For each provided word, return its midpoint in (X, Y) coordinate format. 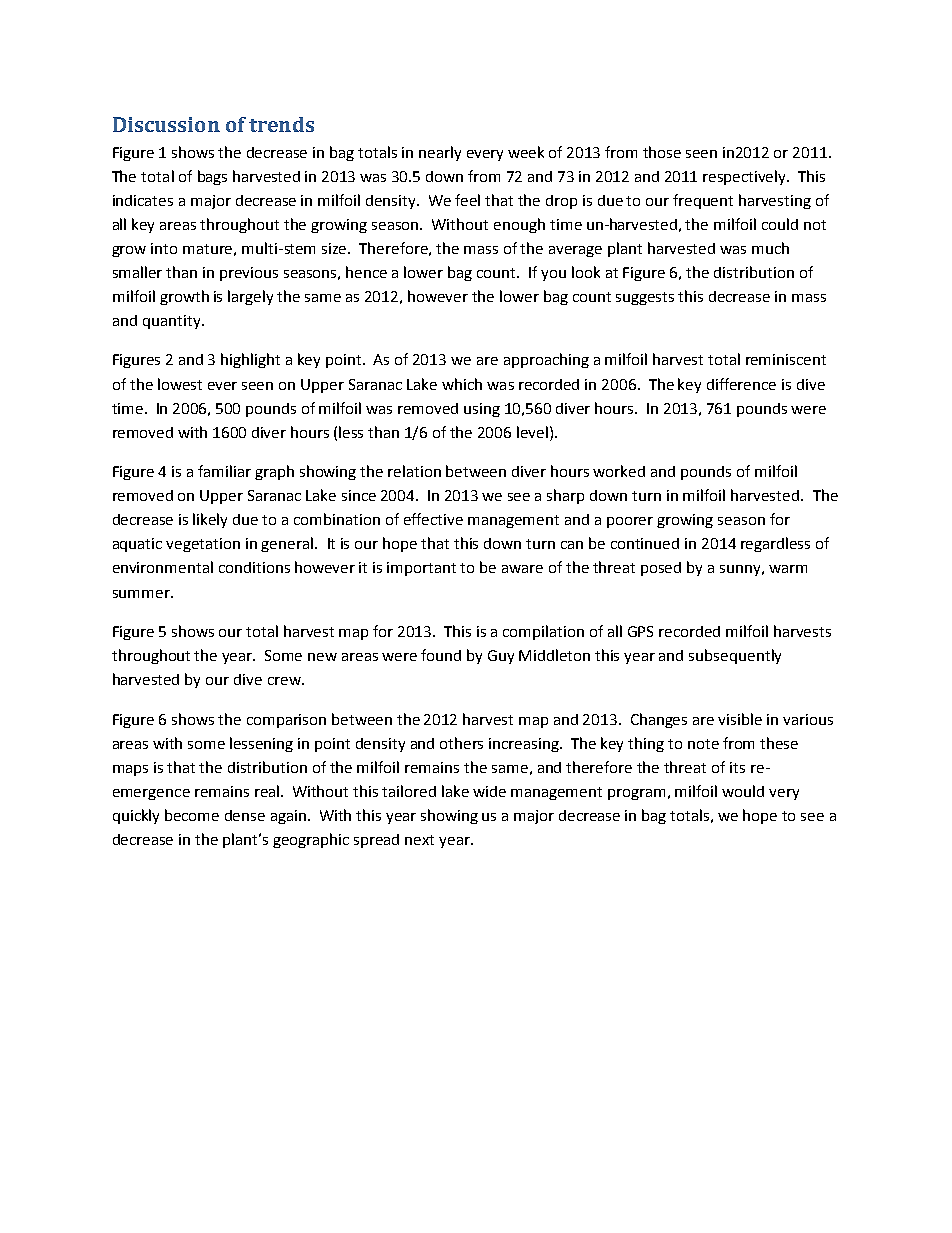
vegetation (203, 545)
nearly (440, 153)
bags (212, 177)
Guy (501, 657)
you (553, 275)
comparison (286, 721)
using (482, 410)
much (770, 248)
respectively (746, 177)
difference (741, 384)
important (421, 569)
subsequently (735, 656)
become (192, 815)
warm (788, 569)
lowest (180, 384)
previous (249, 274)
